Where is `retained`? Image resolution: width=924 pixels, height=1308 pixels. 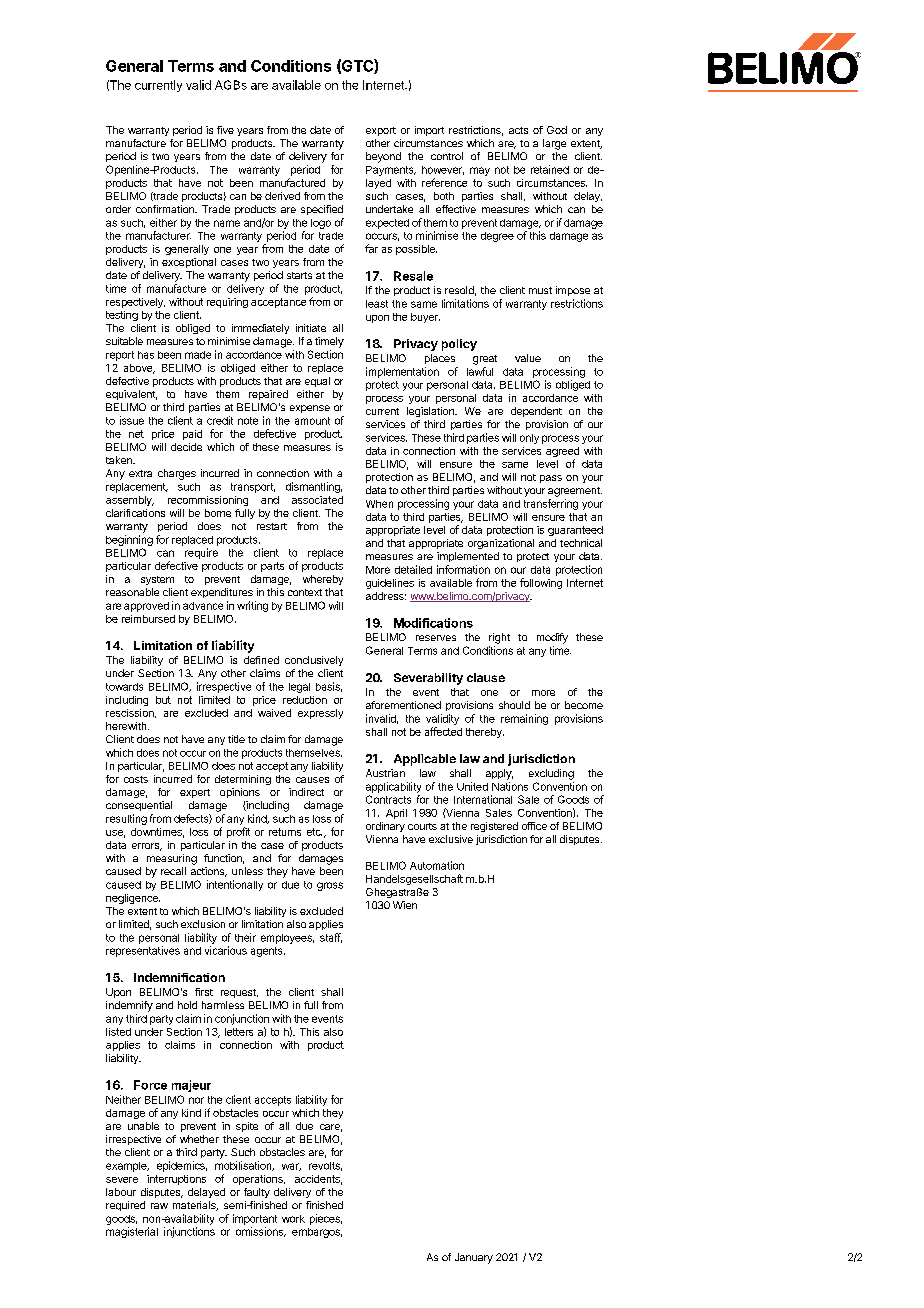
retained is located at coordinates (550, 169).
